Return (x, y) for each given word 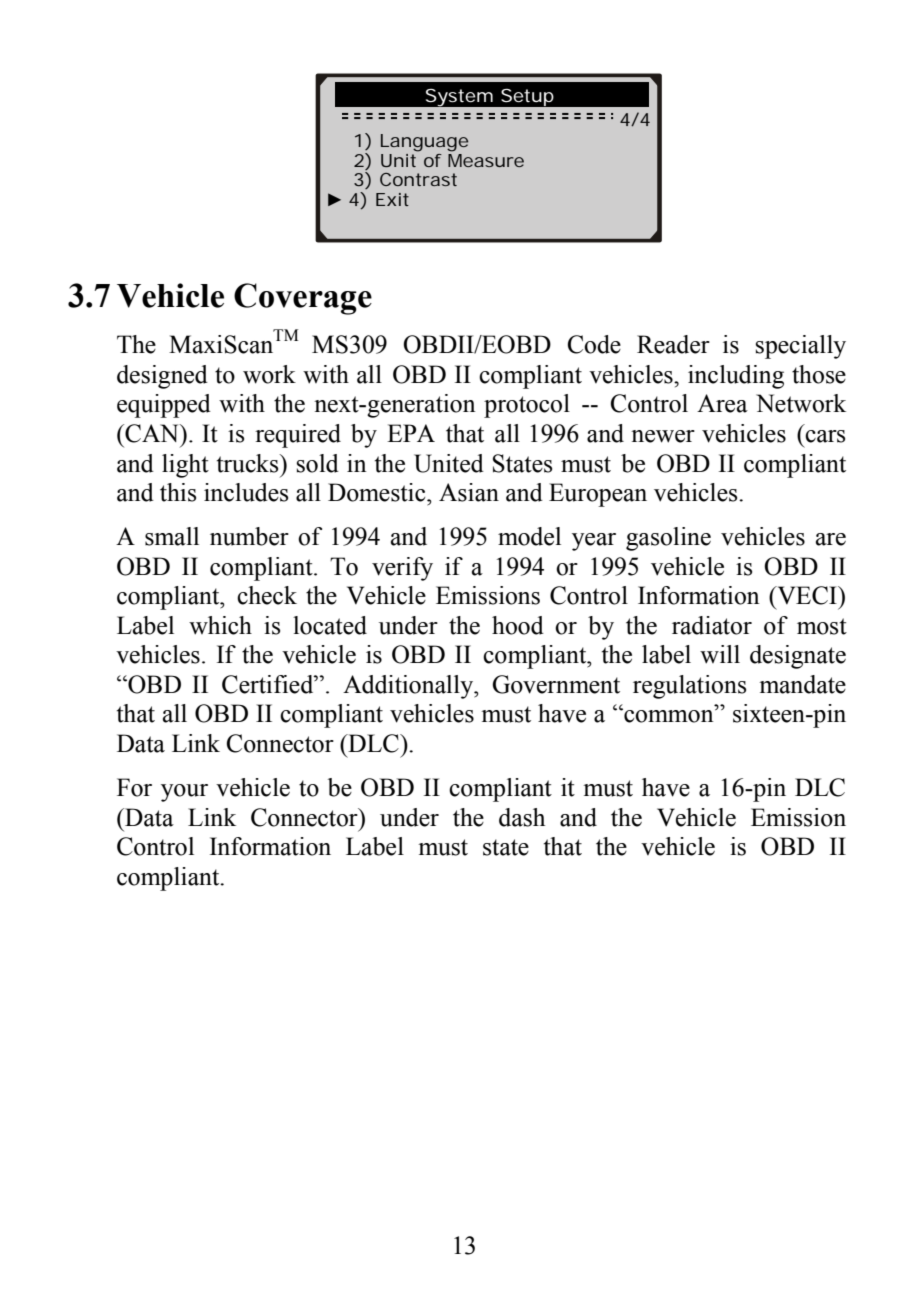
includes (246, 492)
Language (424, 143)
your (184, 793)
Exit (392, 199)
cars (825, 436)
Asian (469, 492)
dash (522, 817)
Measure (486, 159)
